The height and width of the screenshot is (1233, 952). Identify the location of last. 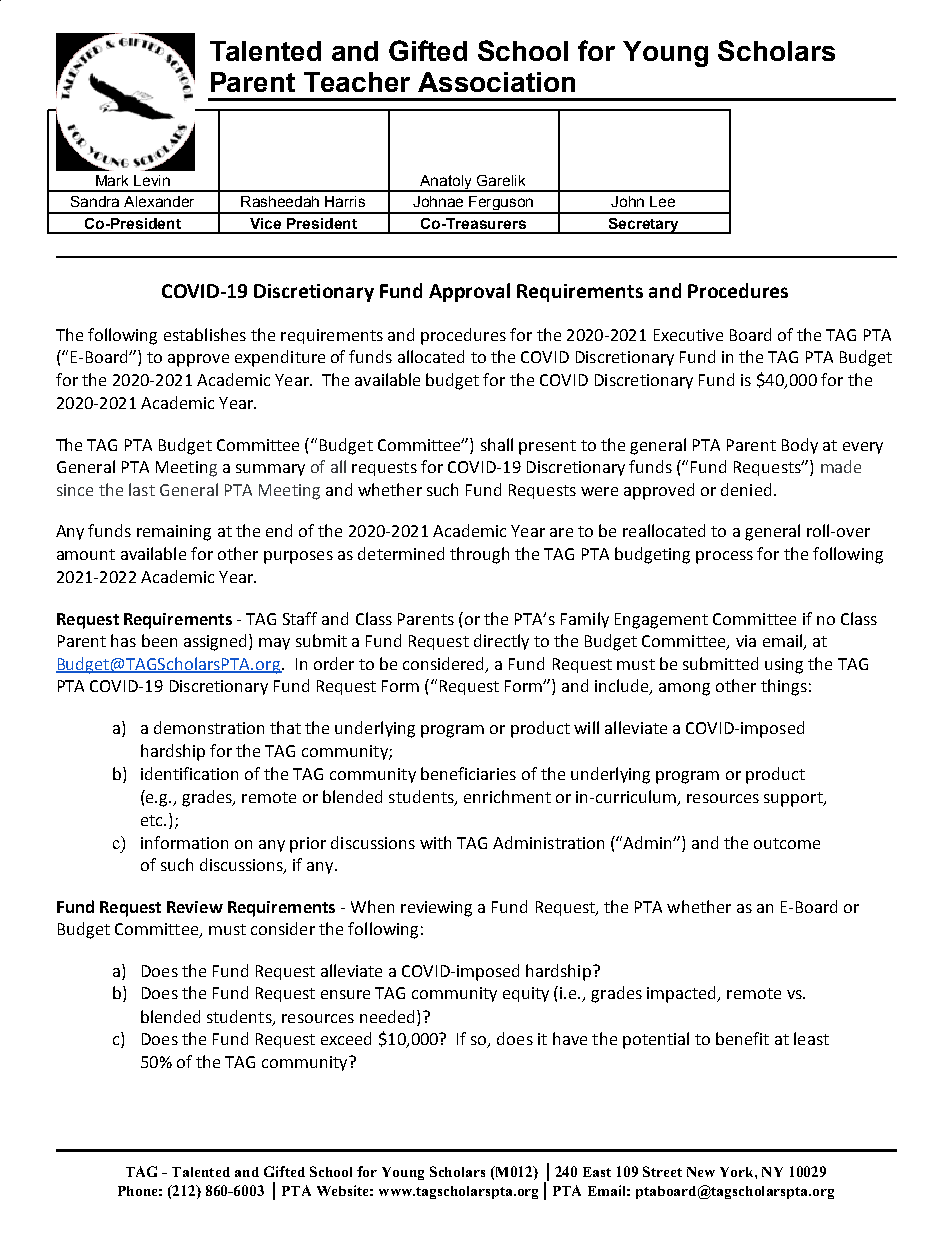
(142, 489).
